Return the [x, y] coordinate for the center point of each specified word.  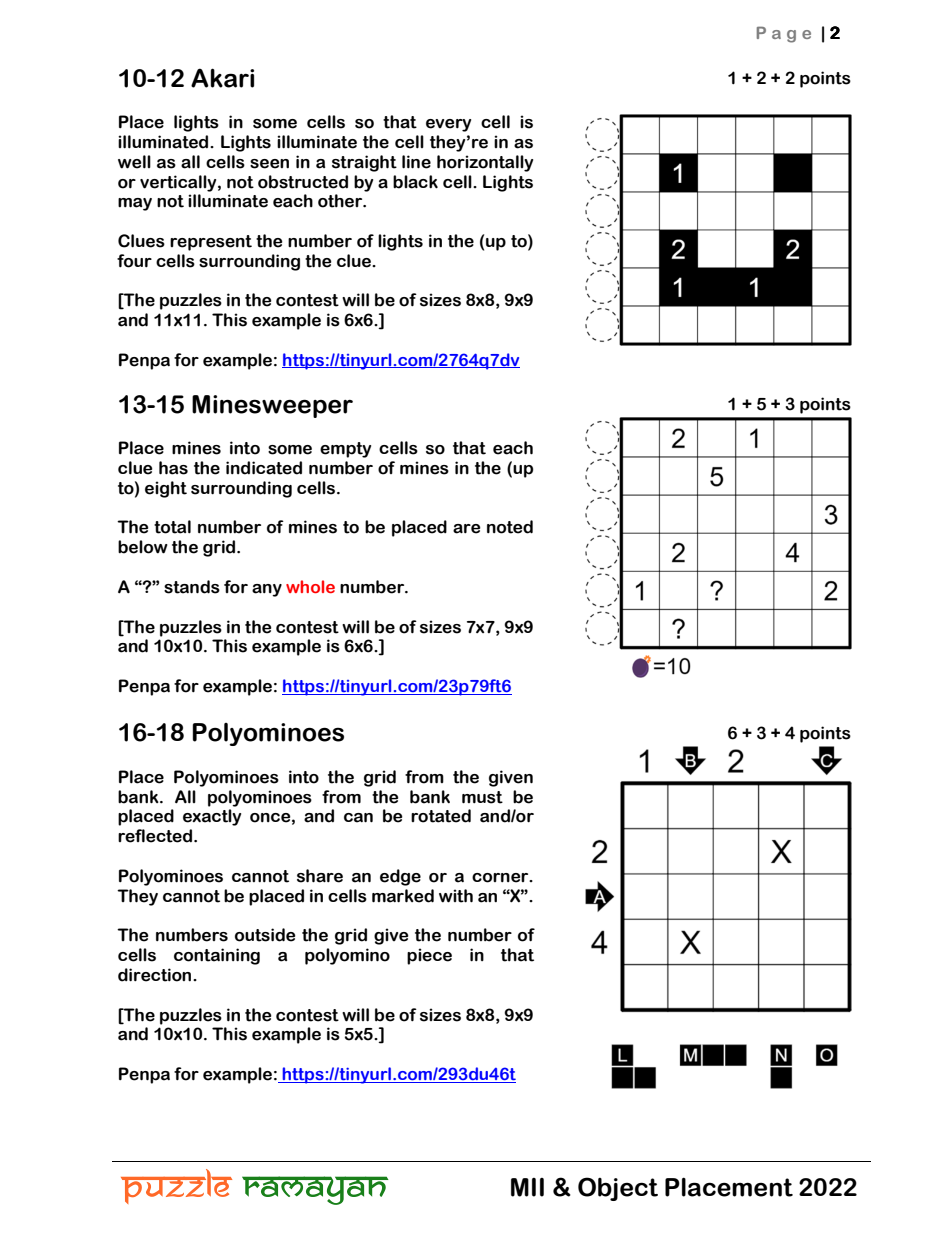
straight [364, 163]
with [456, 896]
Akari [222, 78]
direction [156, 975]
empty [345, 450]
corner [501, 878]
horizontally [485, 163]
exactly [212, 817]
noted [510, 527]
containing [217, 956]
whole [310, 586]
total [172, 527]
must [482, 797]
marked [403, 896]
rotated [441, 816]
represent [211, 243]
